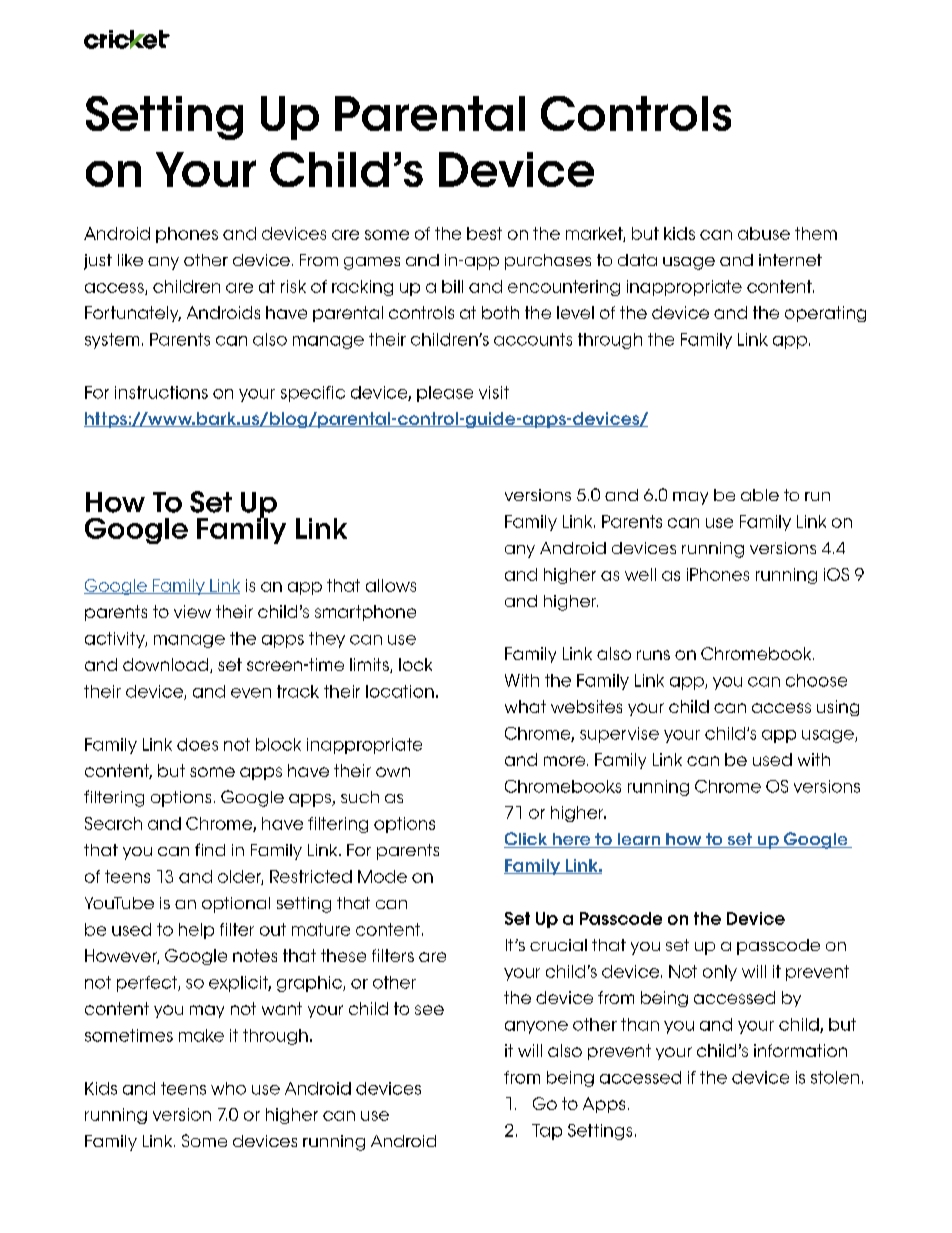  I want to click on download, so click(165, 664).
